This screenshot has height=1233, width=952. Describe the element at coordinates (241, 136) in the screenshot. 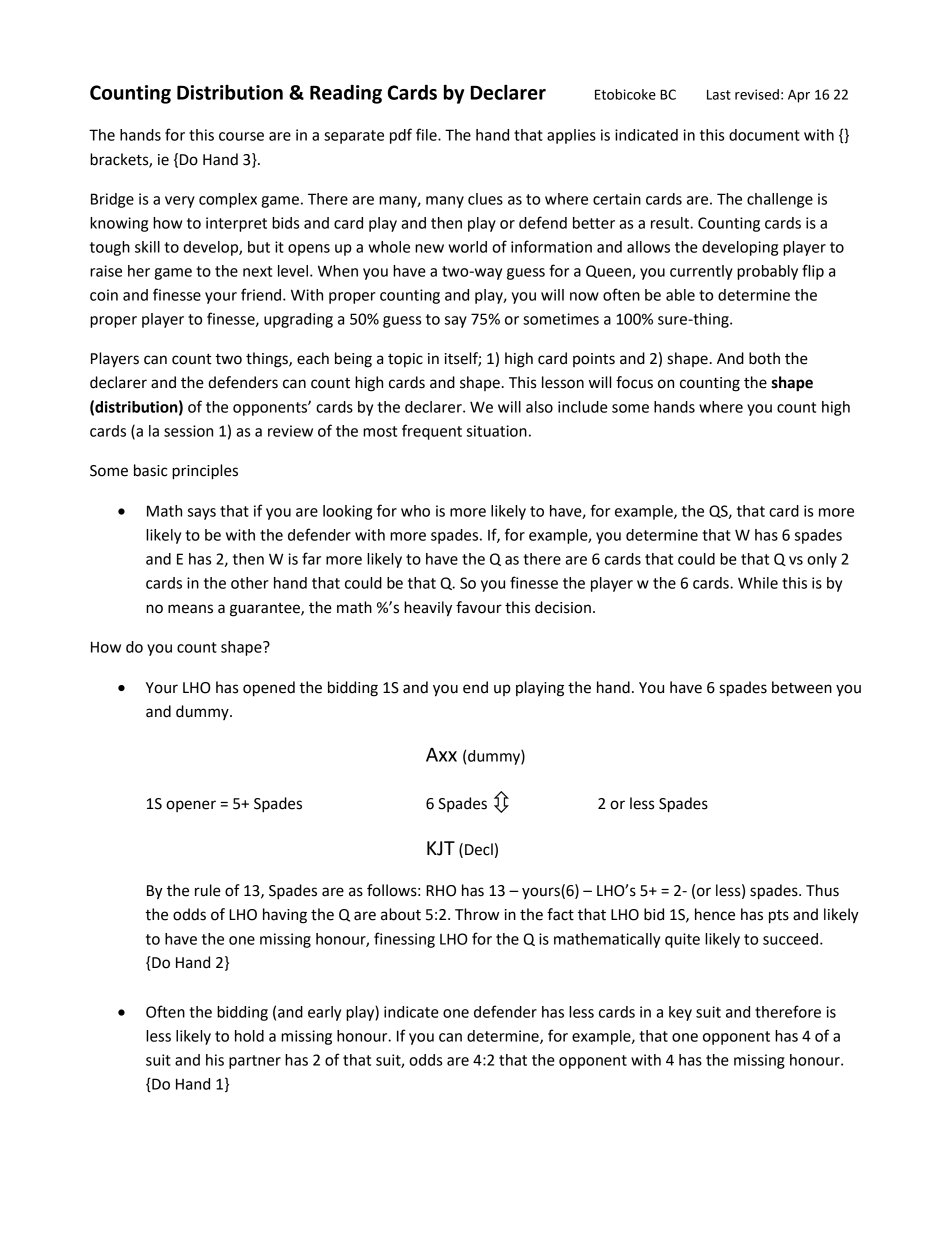

I see `course` at that location.
